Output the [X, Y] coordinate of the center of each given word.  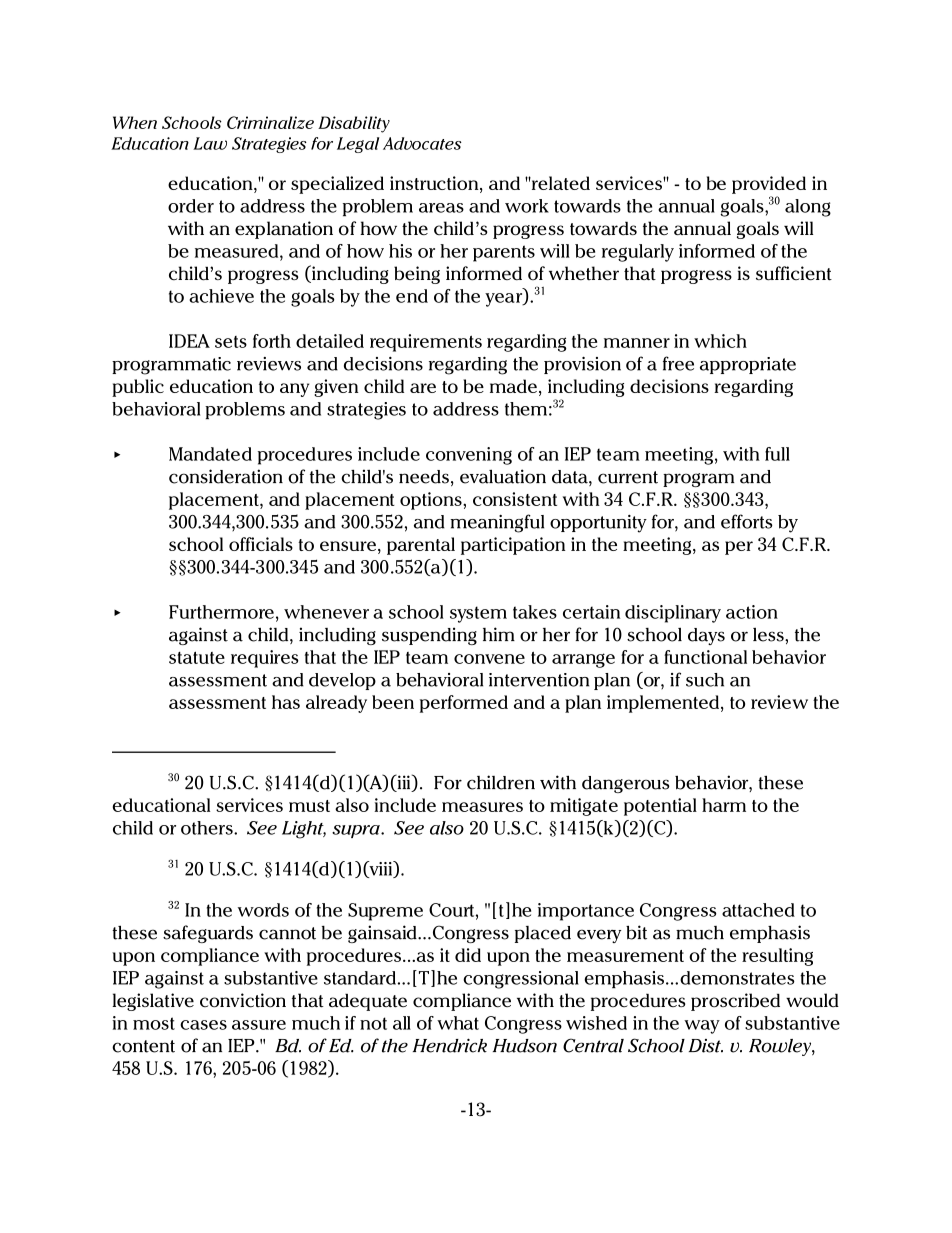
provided [769, 185]
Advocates [422, 143]
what [458, 1023]
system [478, 614]
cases [203, 1025]
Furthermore [221, 612]
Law [210, 143]
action [752, 612]
